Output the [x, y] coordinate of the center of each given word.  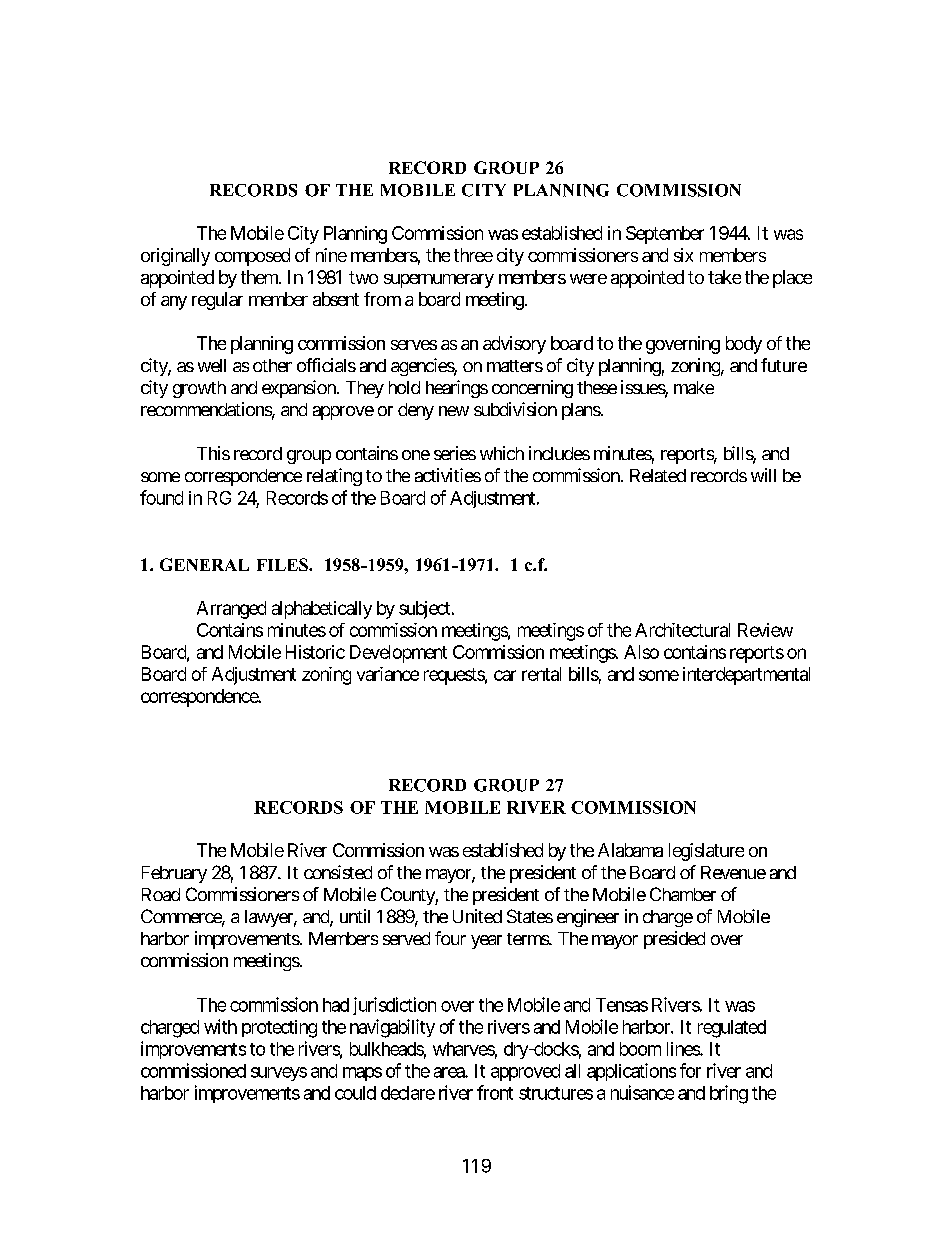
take [724, 277]
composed [252, 257]
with [220, 1026]
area [450, 1072]
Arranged [231, 610]
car [505, 675]
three [473, 255]
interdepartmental [746, 676]
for [690, 1070]
